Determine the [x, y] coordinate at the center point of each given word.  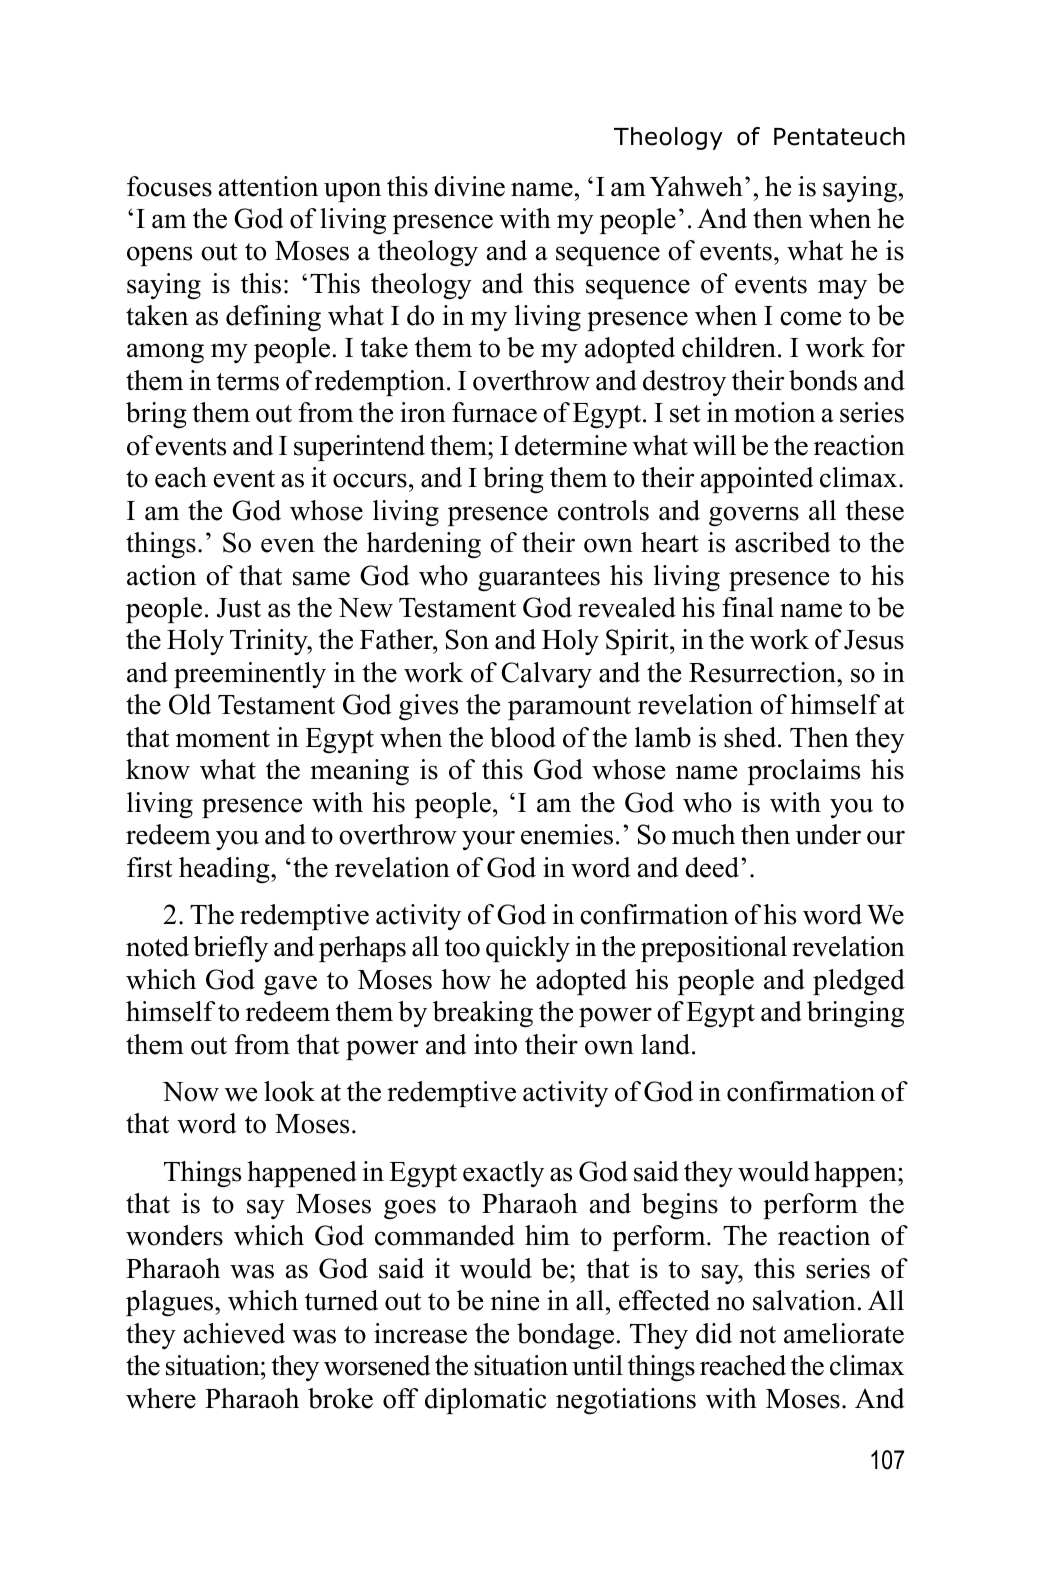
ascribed [783, 542]
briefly [230, 949]
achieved [234, 1333]
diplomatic [486, 1401]
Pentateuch [839, 136]
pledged [859, 982]
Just [239, 608]
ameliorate [844, 1333]
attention [268, 186]
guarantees [539, 580]
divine [469, 186]
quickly [528, 949]
